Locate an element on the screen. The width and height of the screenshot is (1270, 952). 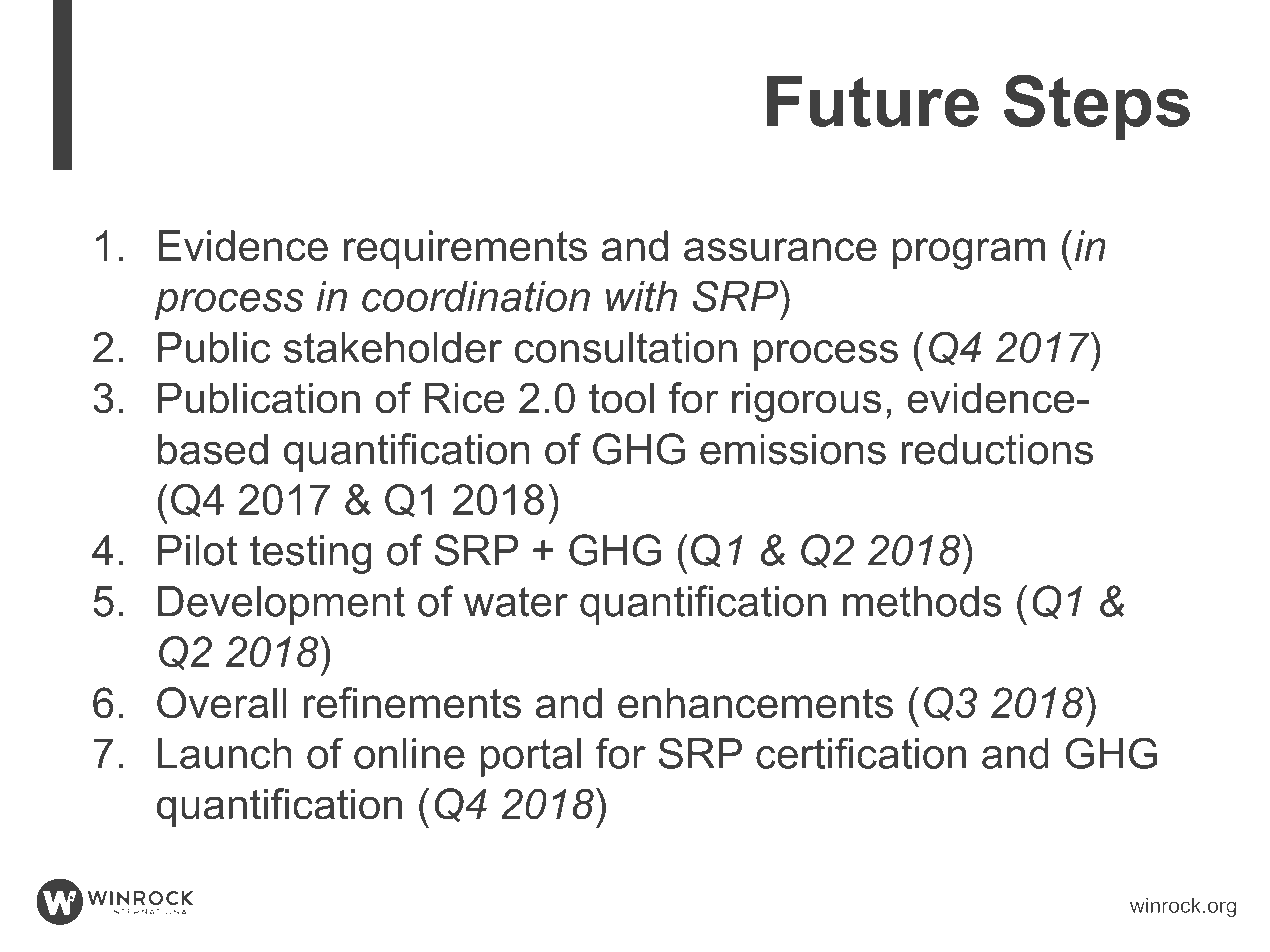
stakeholder is located at coordinates (393, 347).
